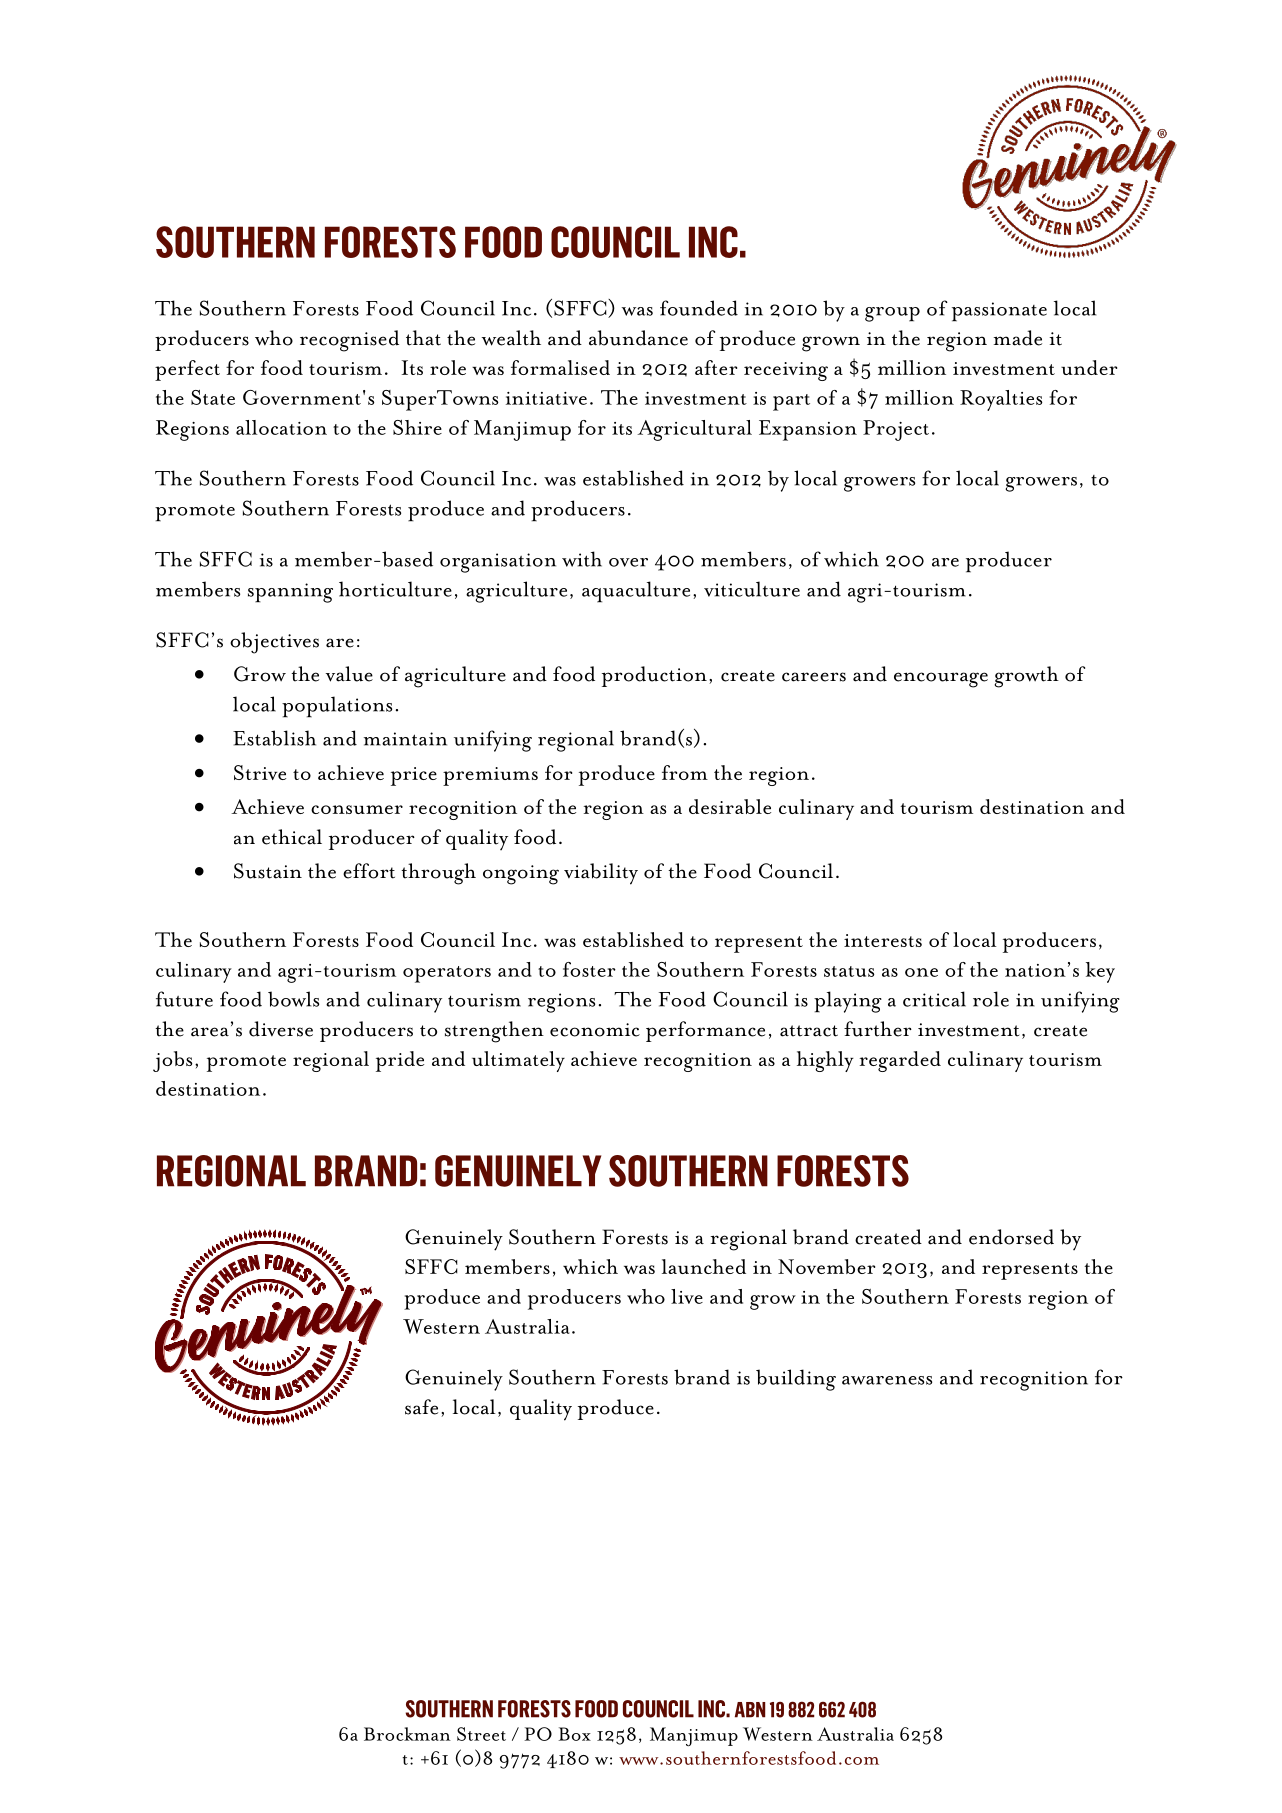  What do you see at coordinates (654, 676) in the document?
I see `production` at bounding box center [654, 676].
